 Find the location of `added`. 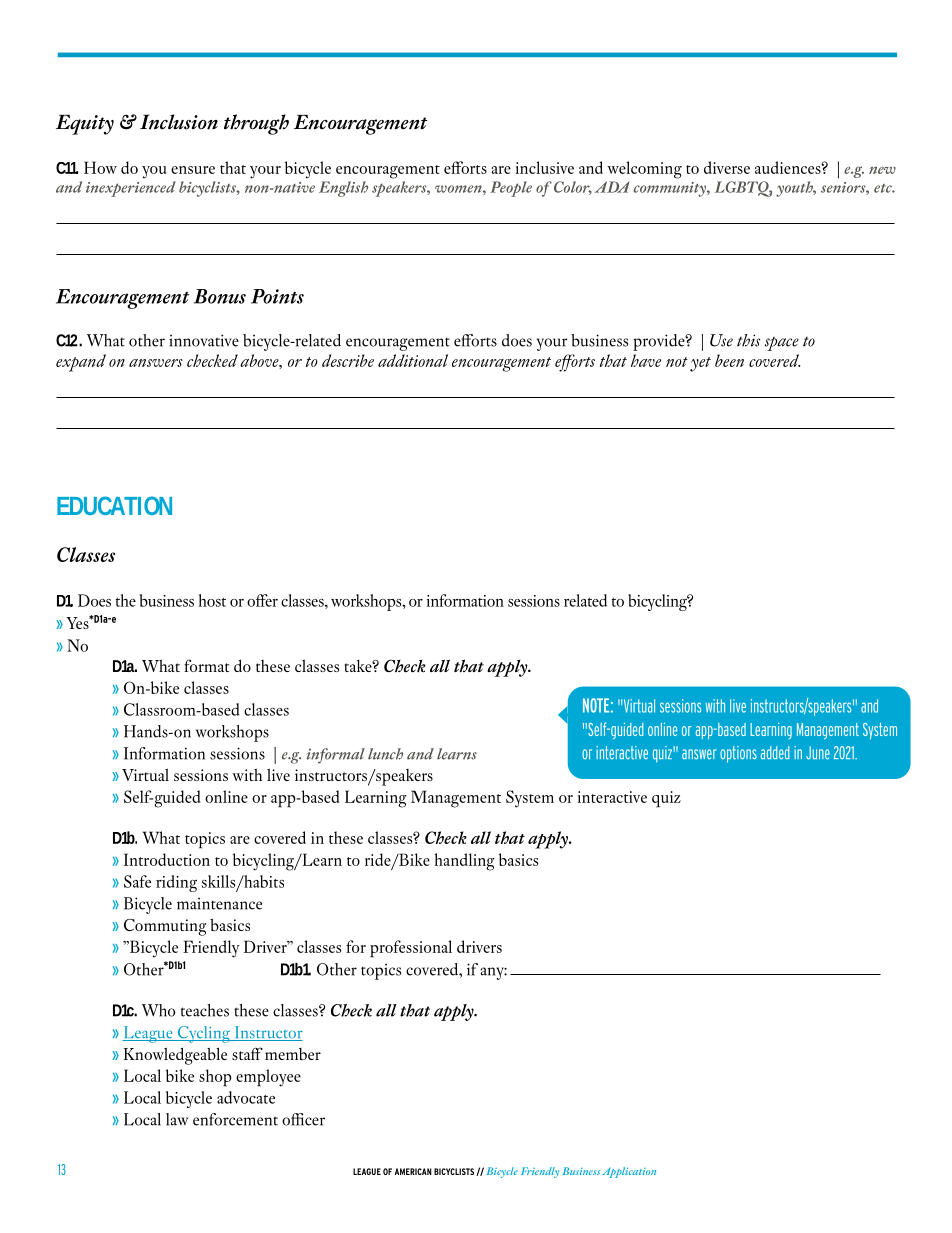

added is located at coordinates (775, 753).
